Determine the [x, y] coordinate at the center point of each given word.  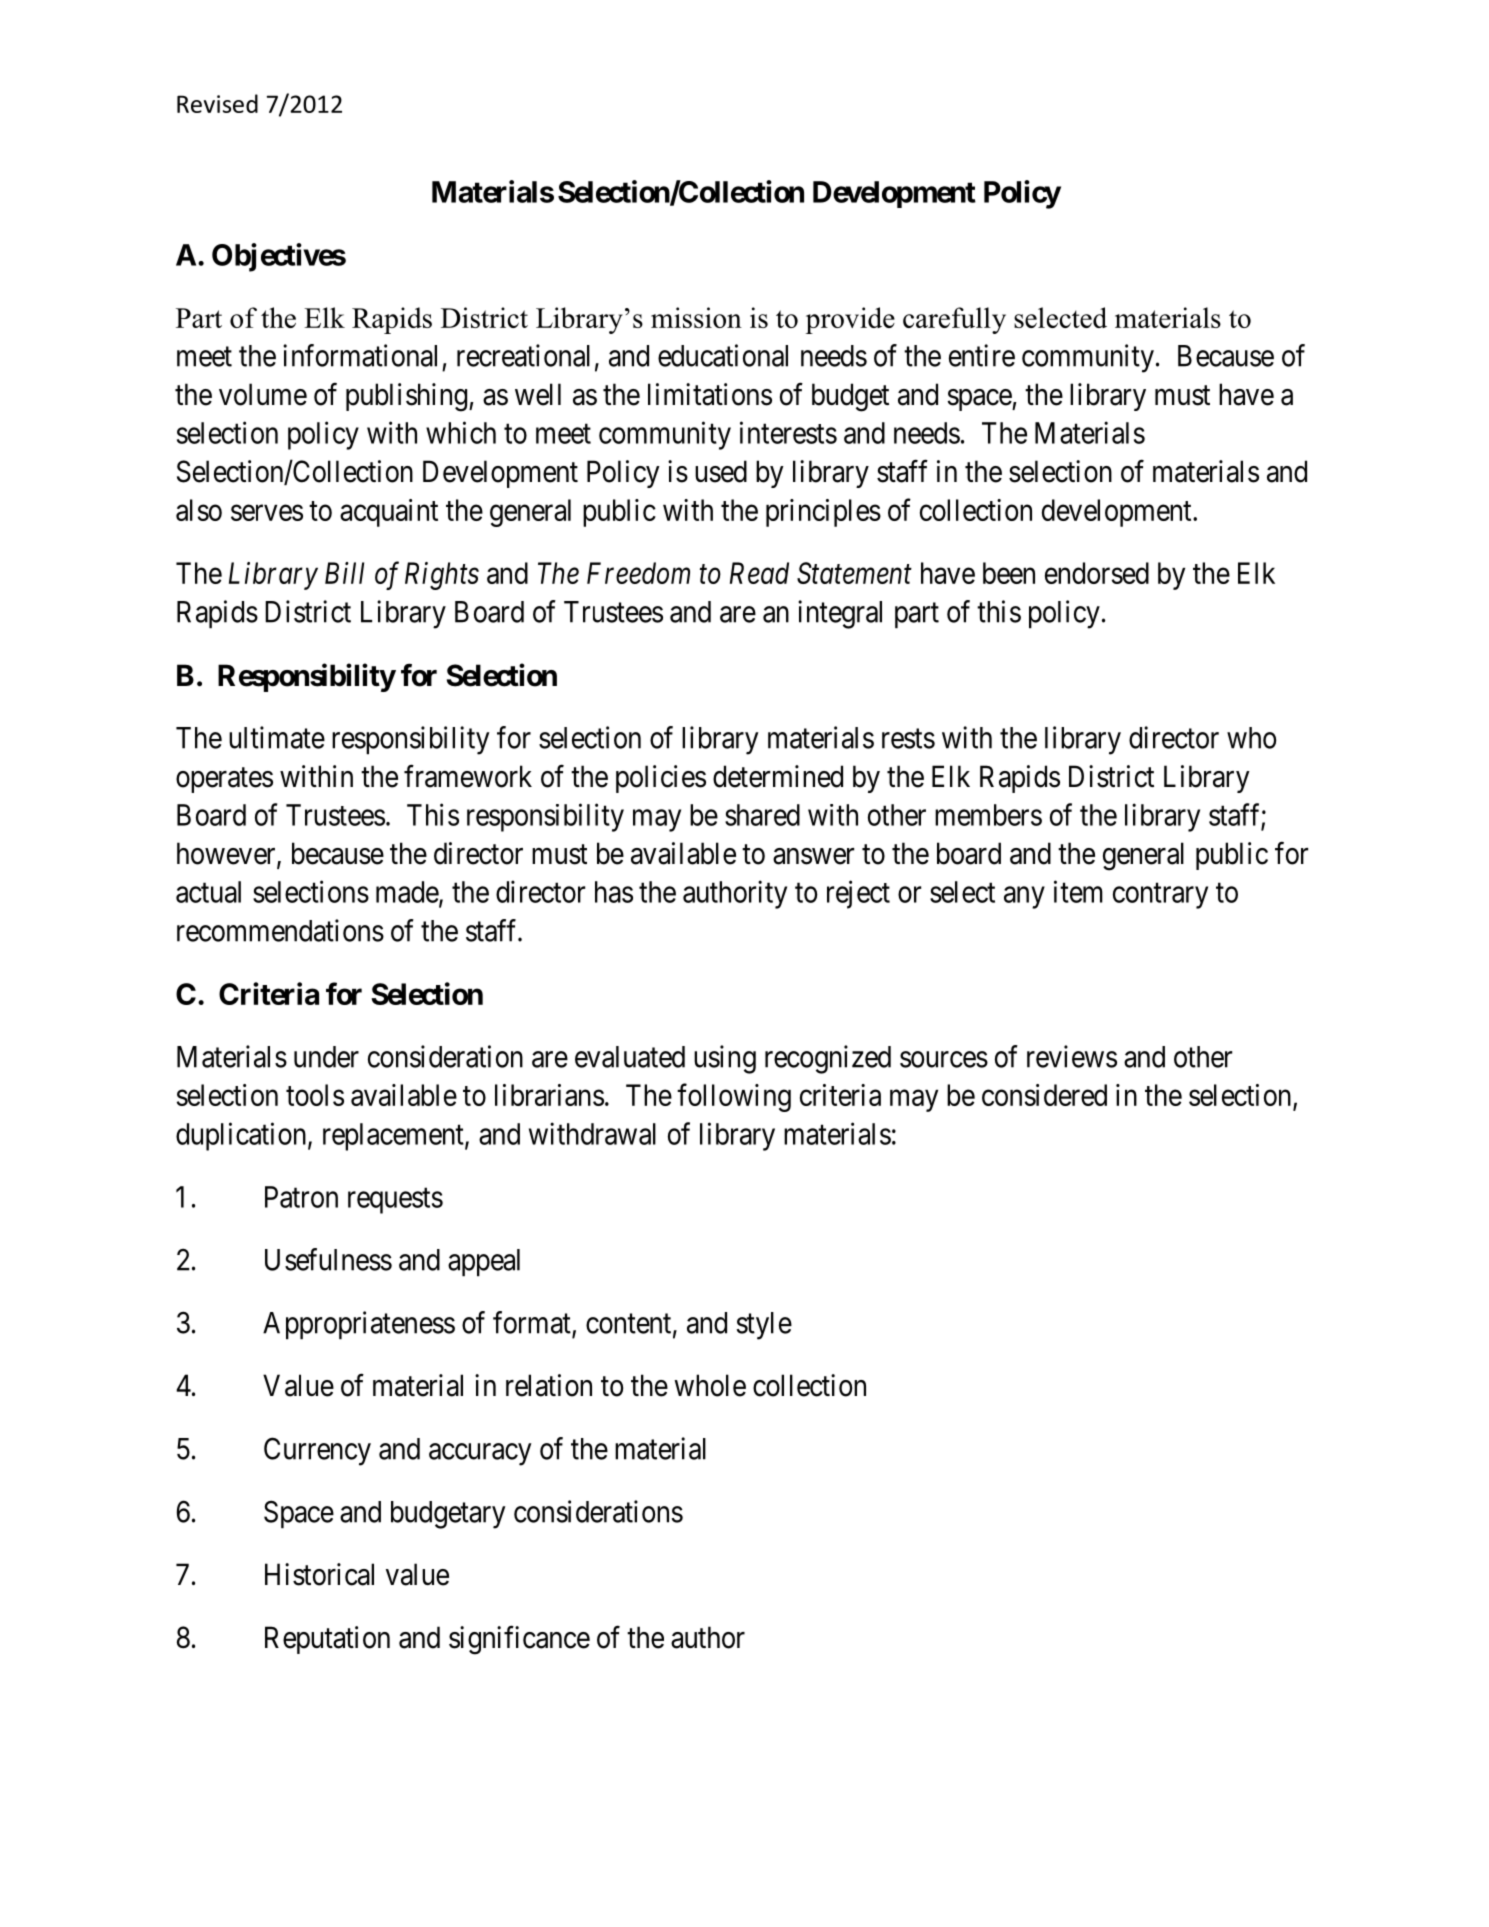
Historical [319, 1574]
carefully [954, 320]
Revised [217, 103]
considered [1044, 1095]
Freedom [638, 573]
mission [696, 317]
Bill [344, 573]
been [1009, 573]
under [326, 1057]
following [734, 1097]
